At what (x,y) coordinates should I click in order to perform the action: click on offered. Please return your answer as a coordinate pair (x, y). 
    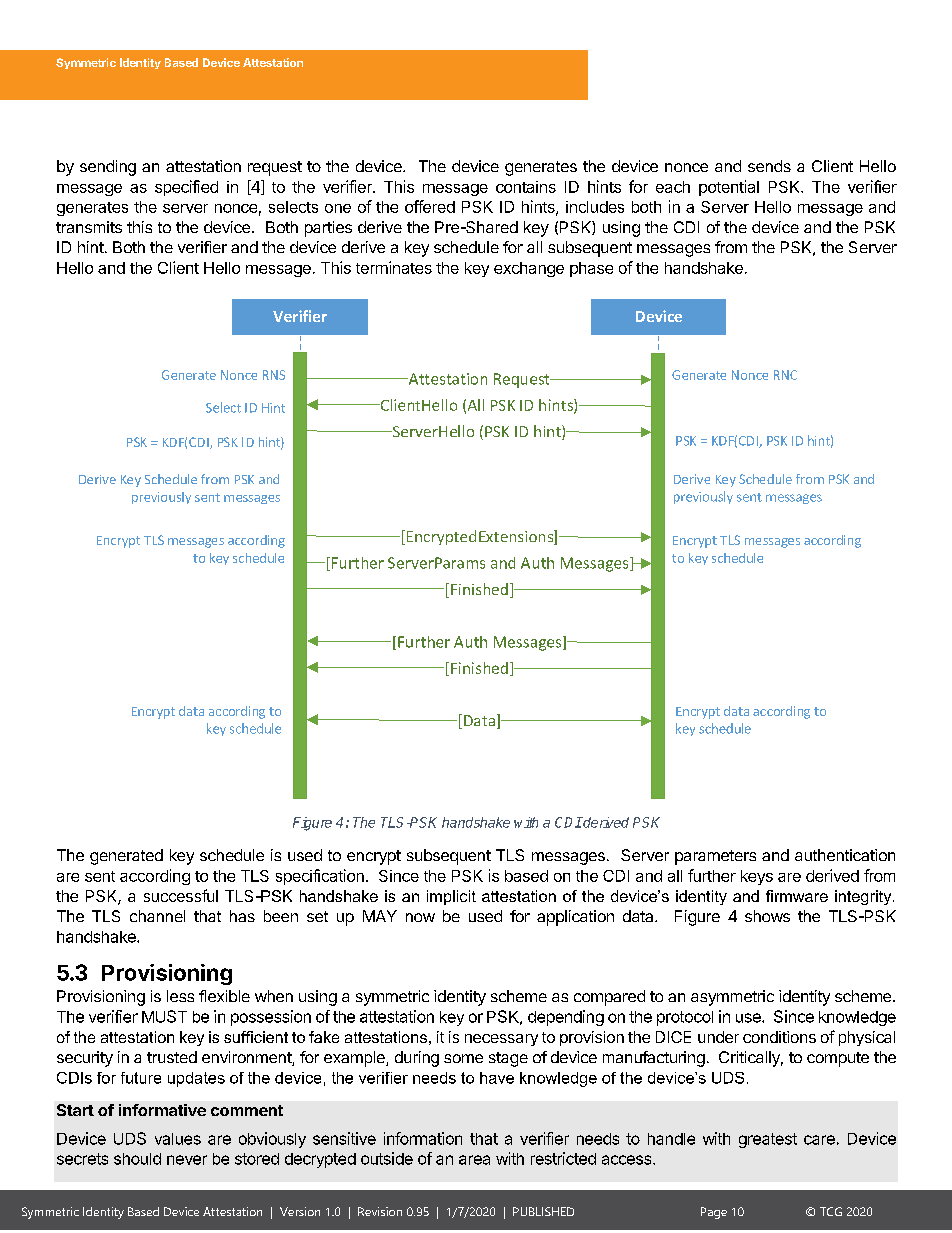
    Looking at the image, I should click on (430, 206).
